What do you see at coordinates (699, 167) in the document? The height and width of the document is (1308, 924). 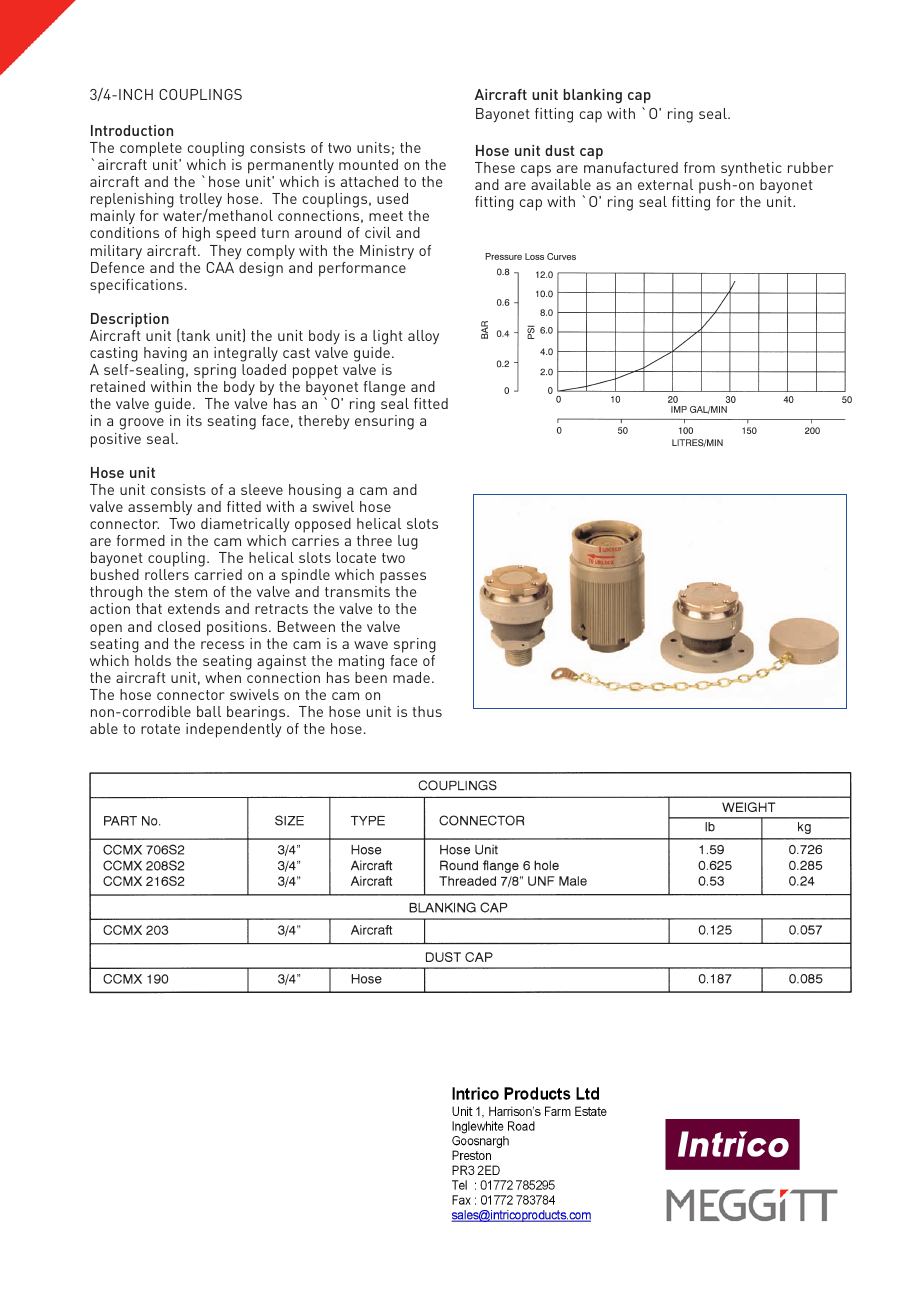 I see `from` at bounding box center [699, 167].
